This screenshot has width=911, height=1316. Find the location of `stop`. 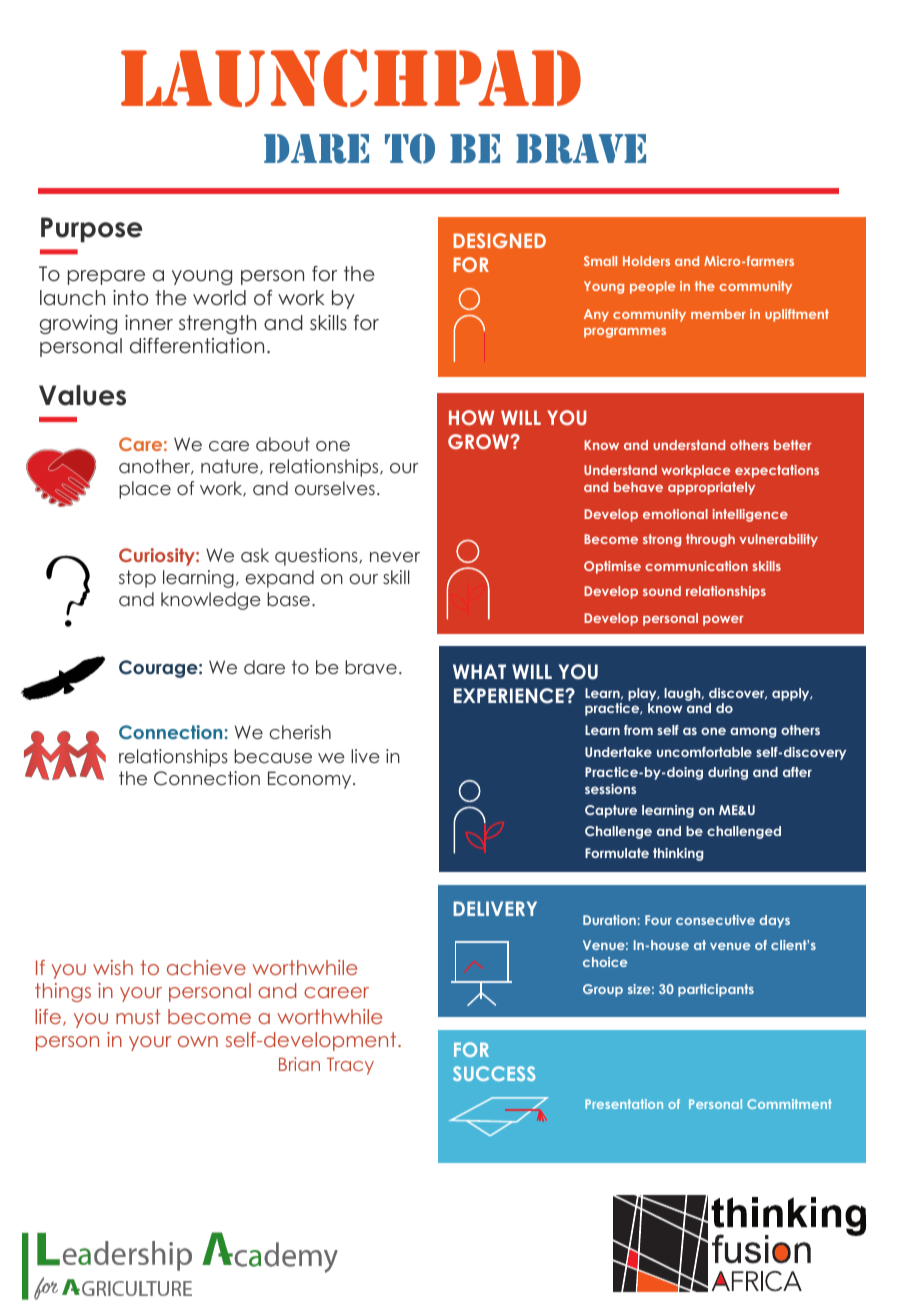

stop is located at coordinates (137, 579).
